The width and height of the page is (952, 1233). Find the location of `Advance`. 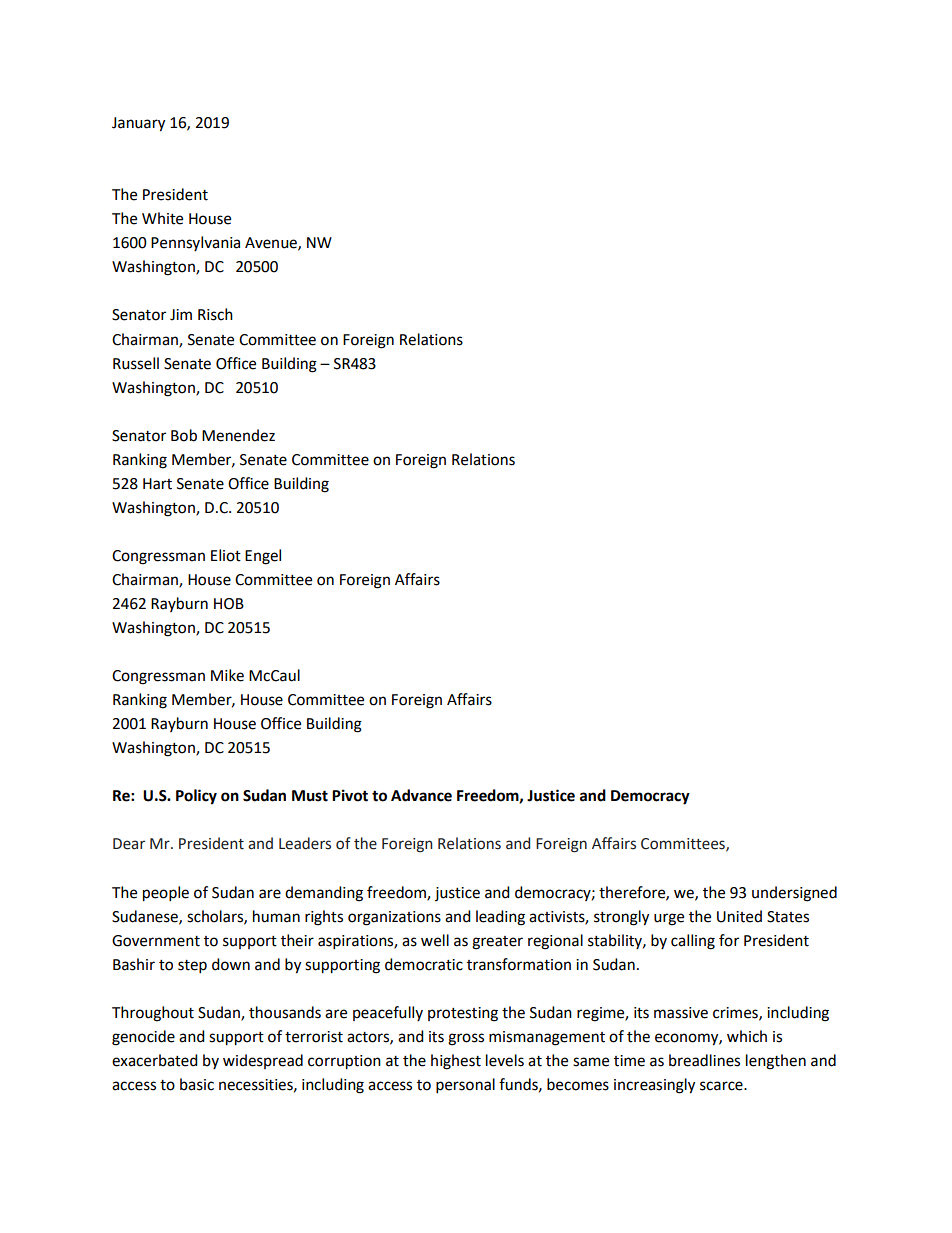

Advance is located at coordinates (421, 795).
